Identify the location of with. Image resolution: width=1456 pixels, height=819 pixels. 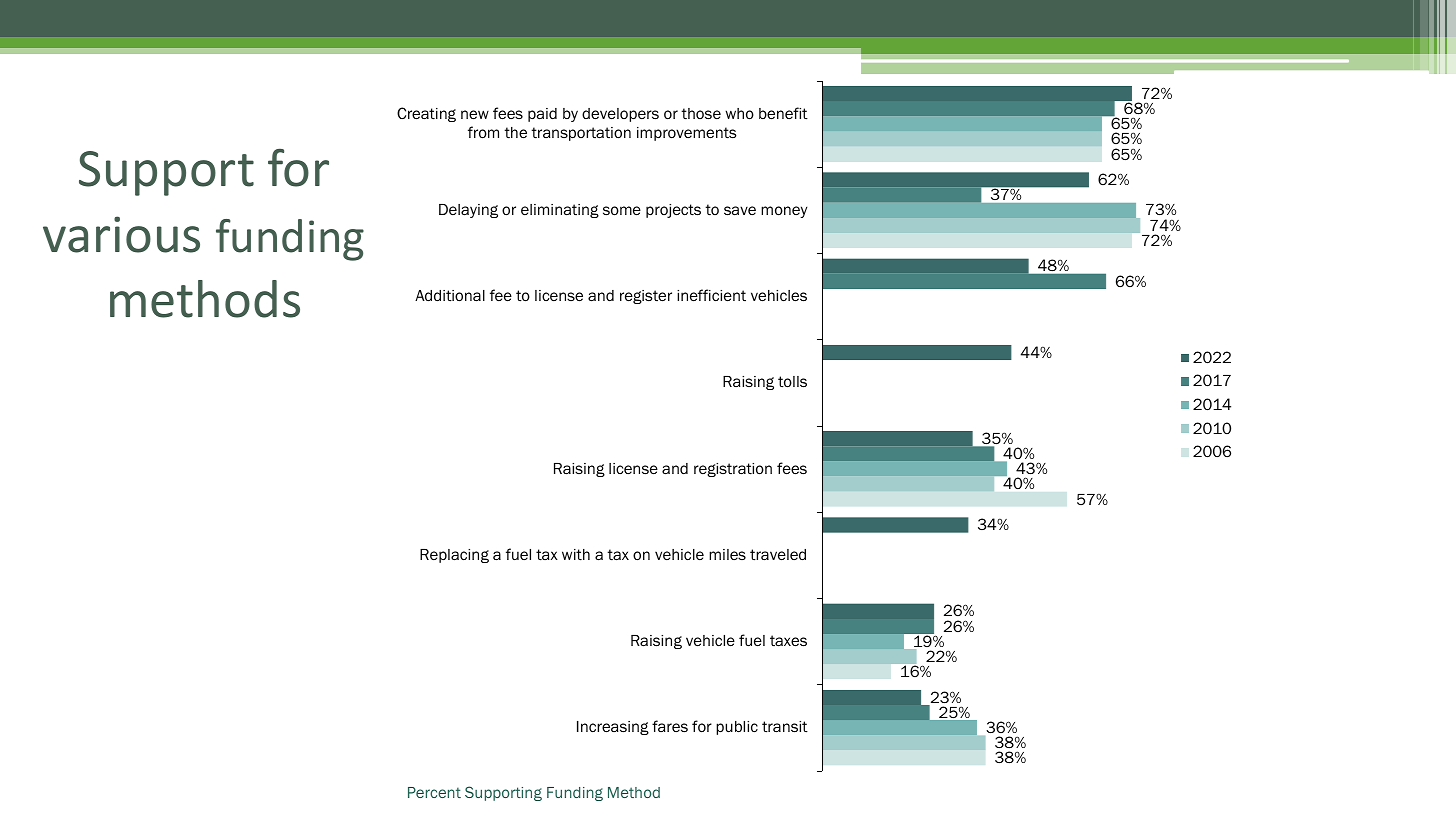
(576, 555).
